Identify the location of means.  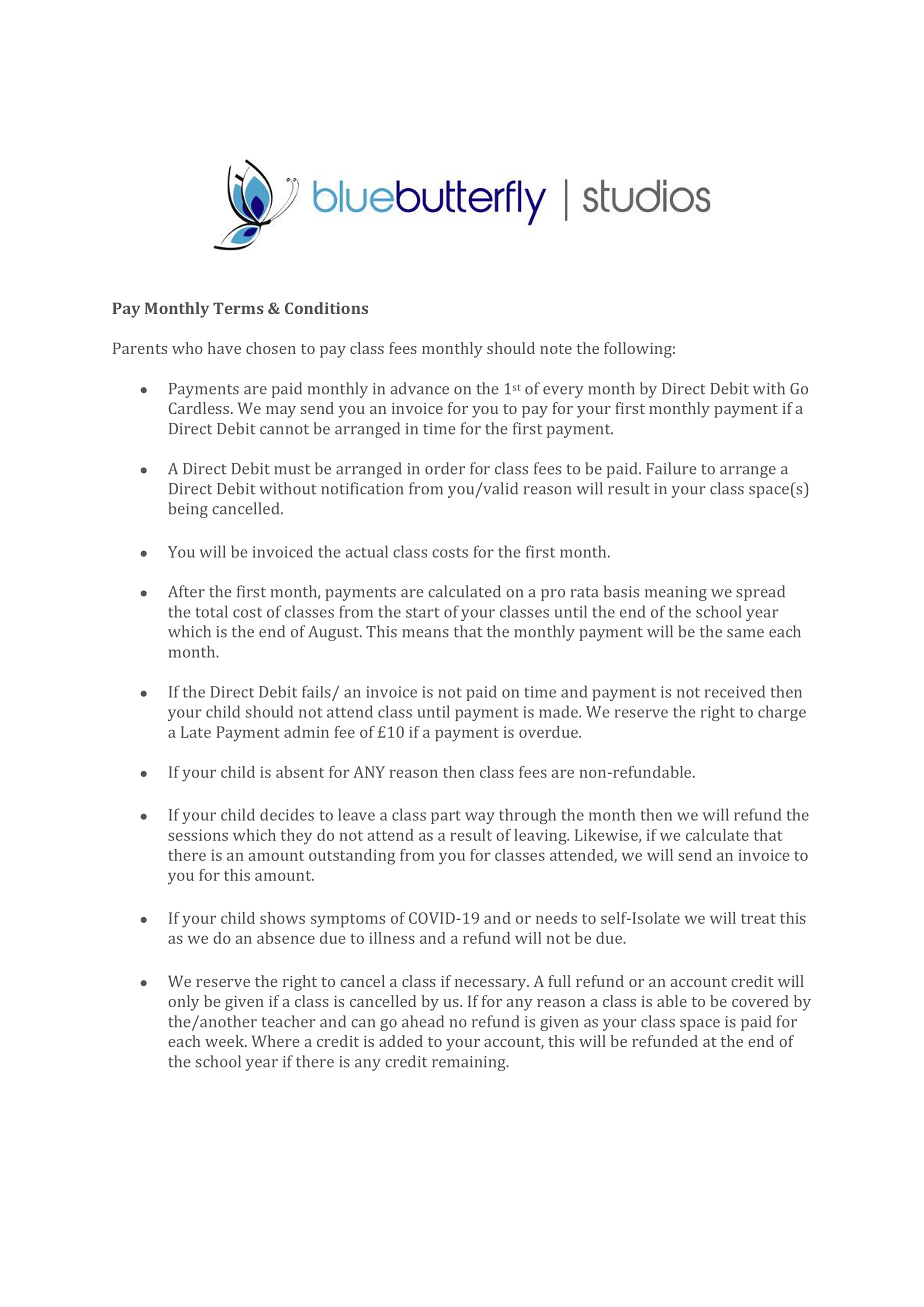
(425, 633).
